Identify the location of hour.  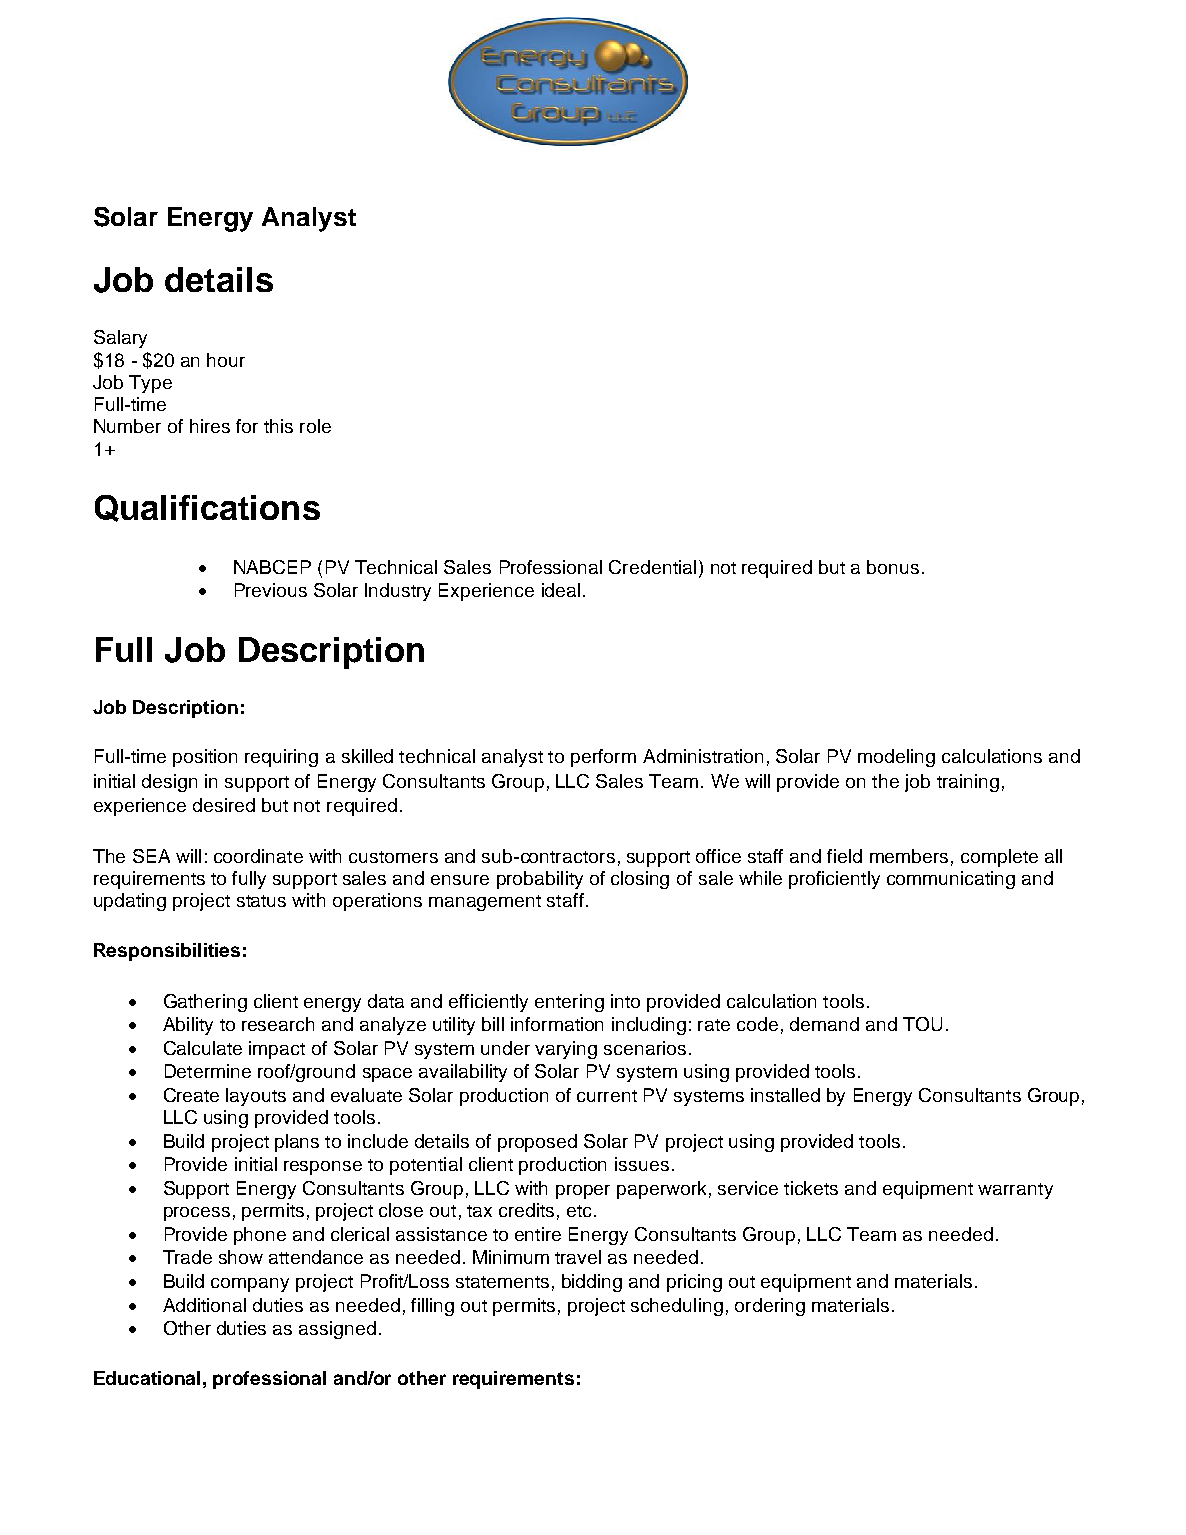
(226, 360).
